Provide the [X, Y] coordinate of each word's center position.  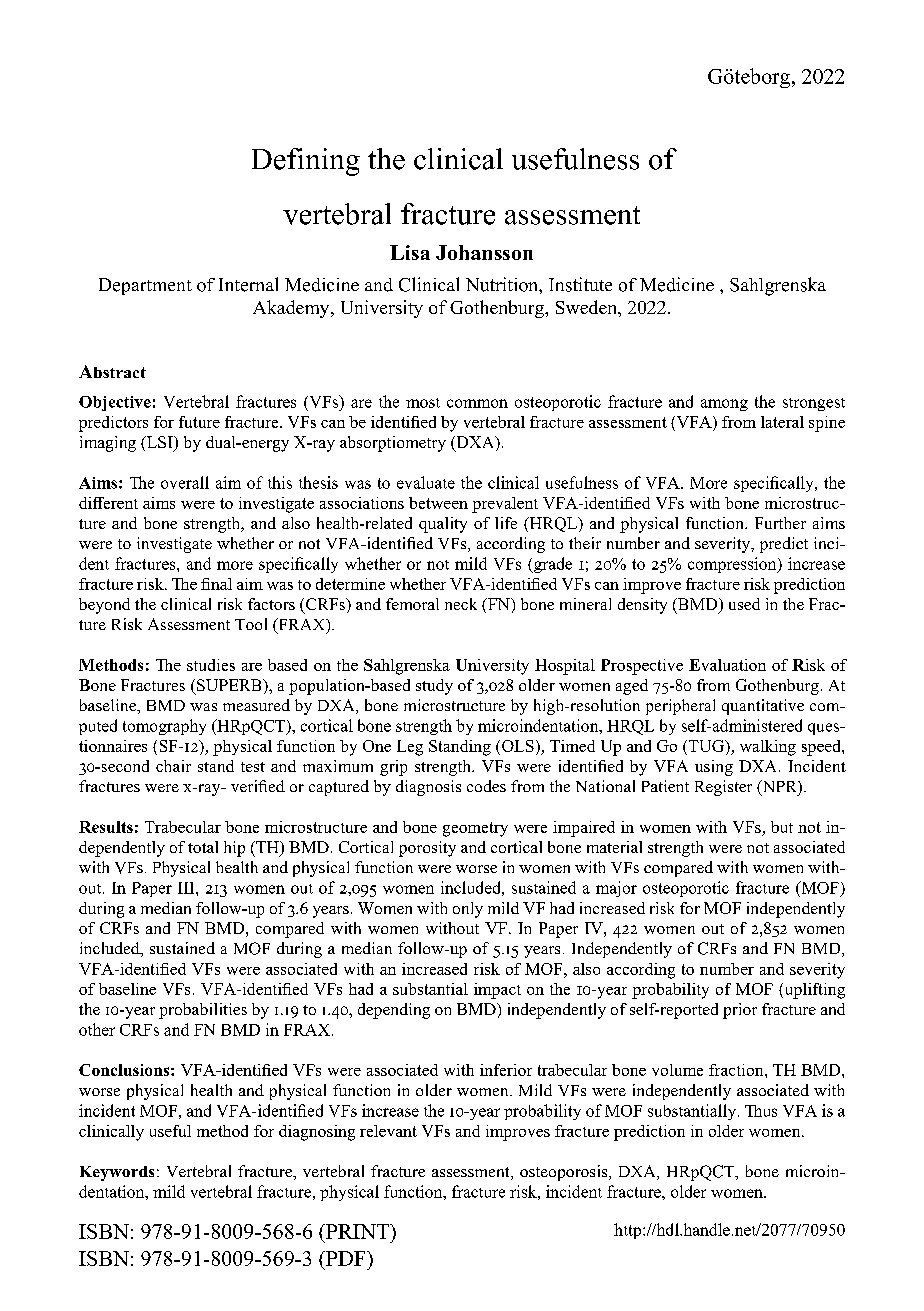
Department [145, 286]
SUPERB [230, 685]
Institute [580, 284]
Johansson [484, 252]
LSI [159, 443]
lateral [782, 422]
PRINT [357, 1231]
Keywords [117, 1173]
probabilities [203, 1011]
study [434, 687]
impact [497, 991]
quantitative [763, 707]
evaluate [426, 482]
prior [740, 1011]
